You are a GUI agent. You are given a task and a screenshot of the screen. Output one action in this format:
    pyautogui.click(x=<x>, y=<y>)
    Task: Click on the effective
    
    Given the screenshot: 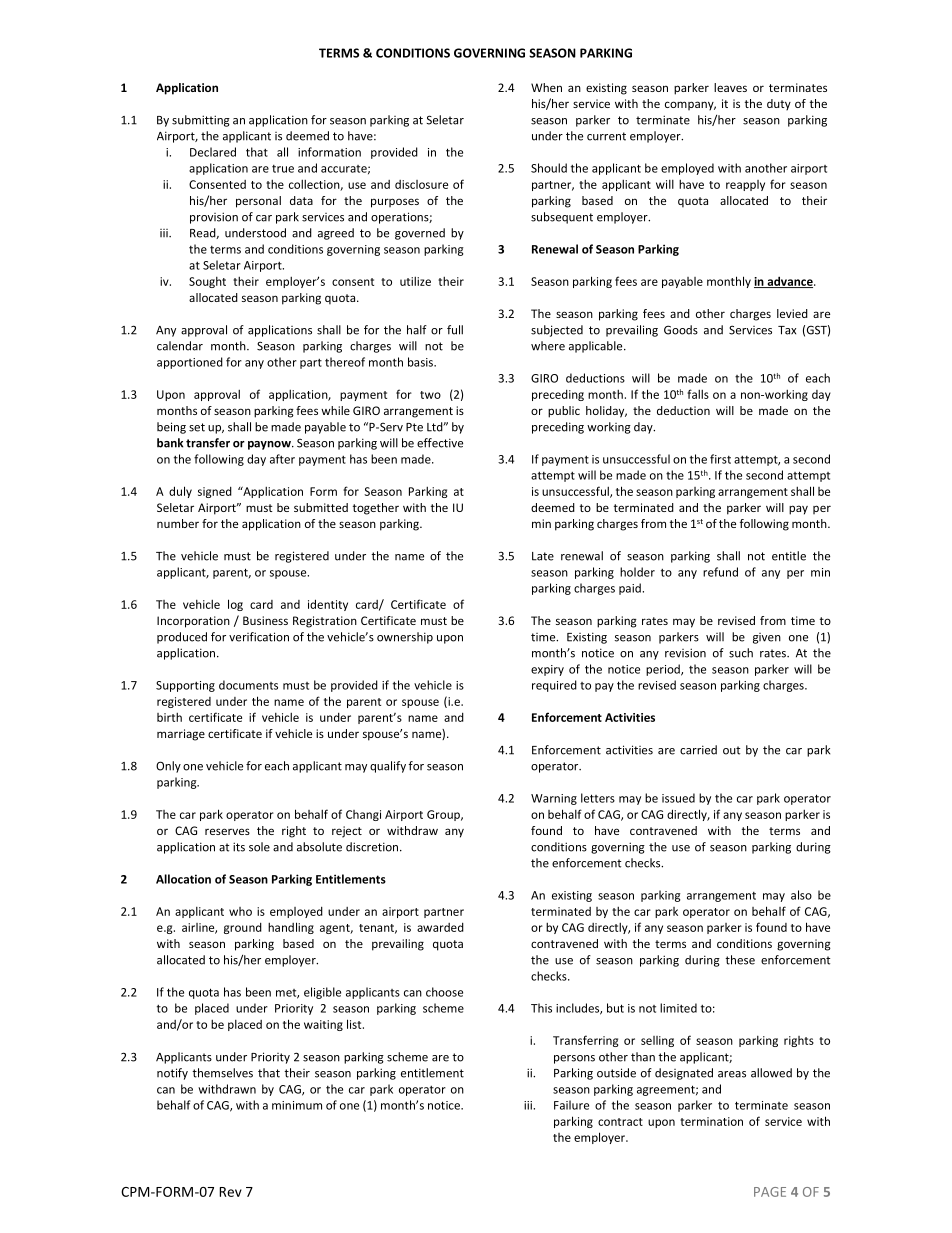 What is the action you would take?
    pyautogui.click(x=440, y=443)
